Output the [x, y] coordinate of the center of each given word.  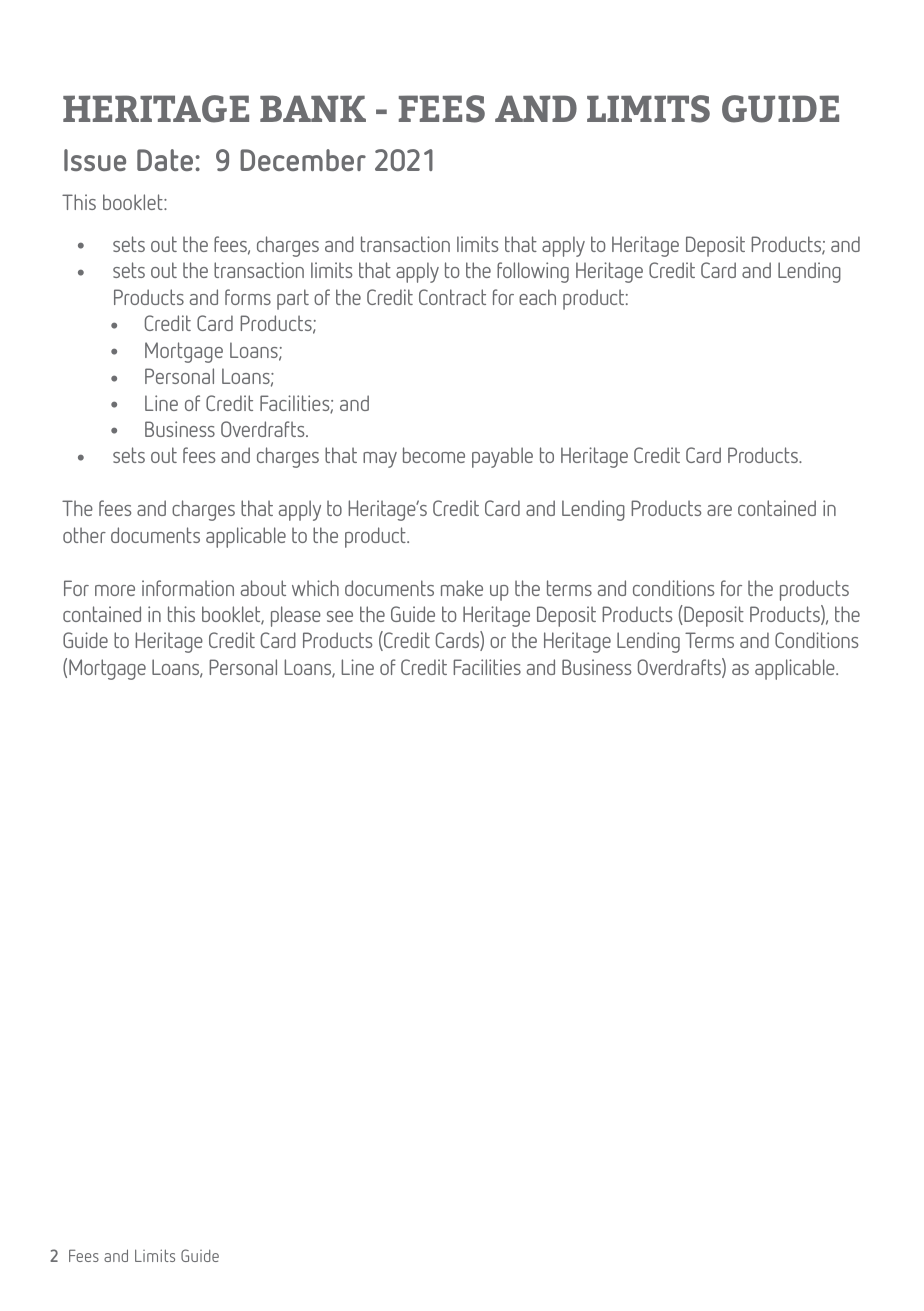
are [719, 510]
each [537, 297]
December [303, 160]
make [462, 588]
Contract [452, 297]
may [380, 460]
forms [248, 297]
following [533, 272]
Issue [95, 160]
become [434, 455]
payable [502, 457]
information [188, 588]
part [293, 299]
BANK [313, 108]
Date [166, 160]
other [84, 535]
